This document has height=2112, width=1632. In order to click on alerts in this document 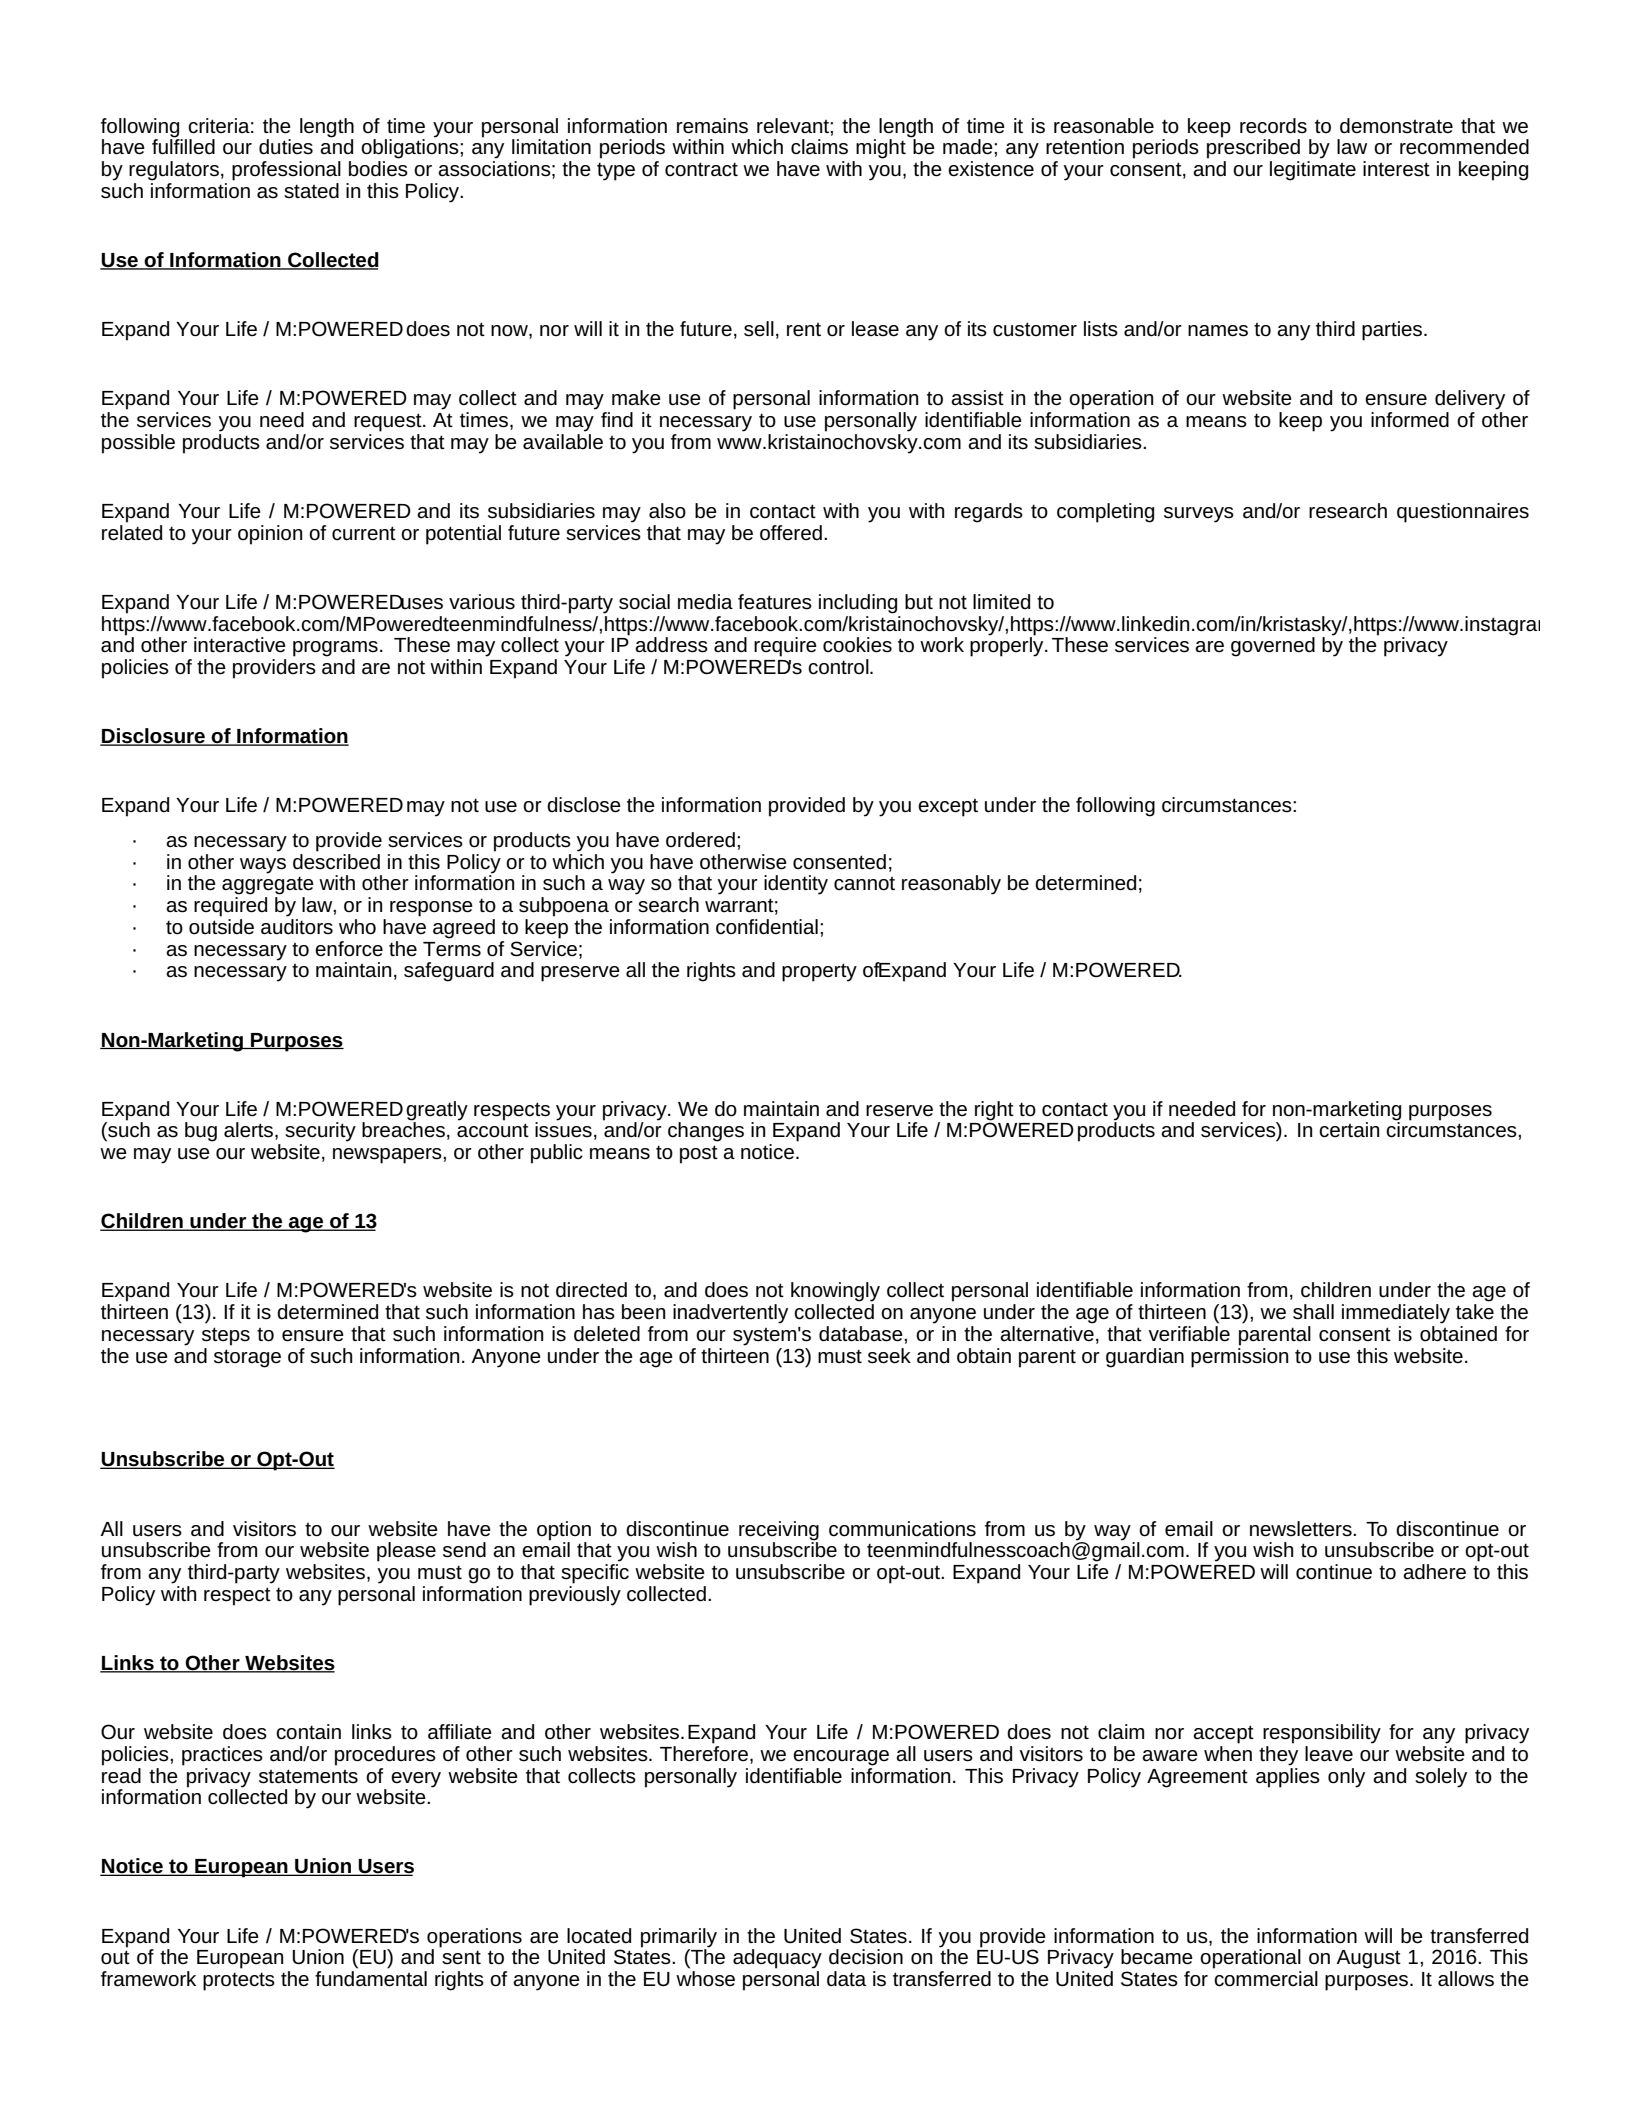, I will do `click(250, 1131)`.
